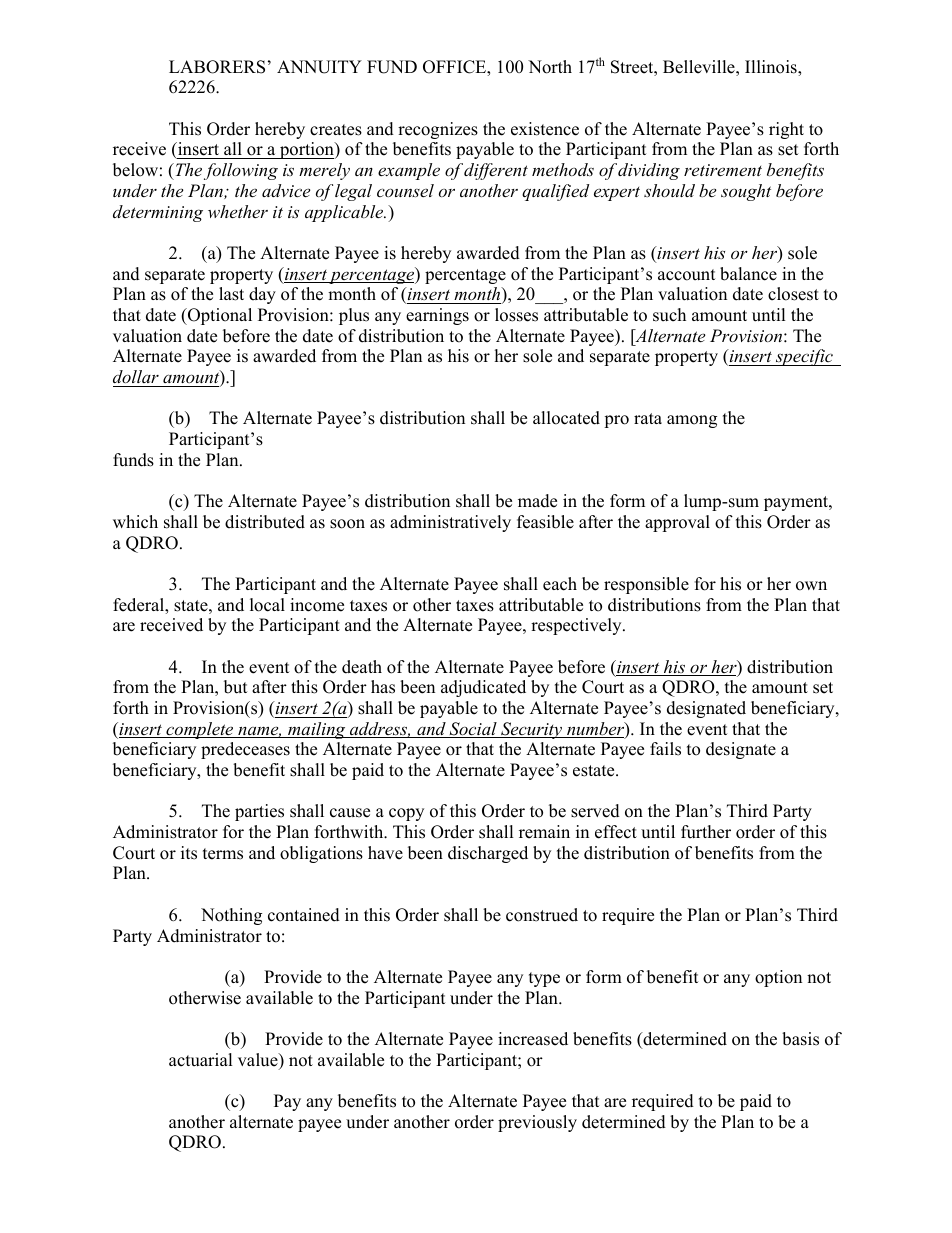 This page has width=952, height=1233. I want to click on such, so click(669, 315).
